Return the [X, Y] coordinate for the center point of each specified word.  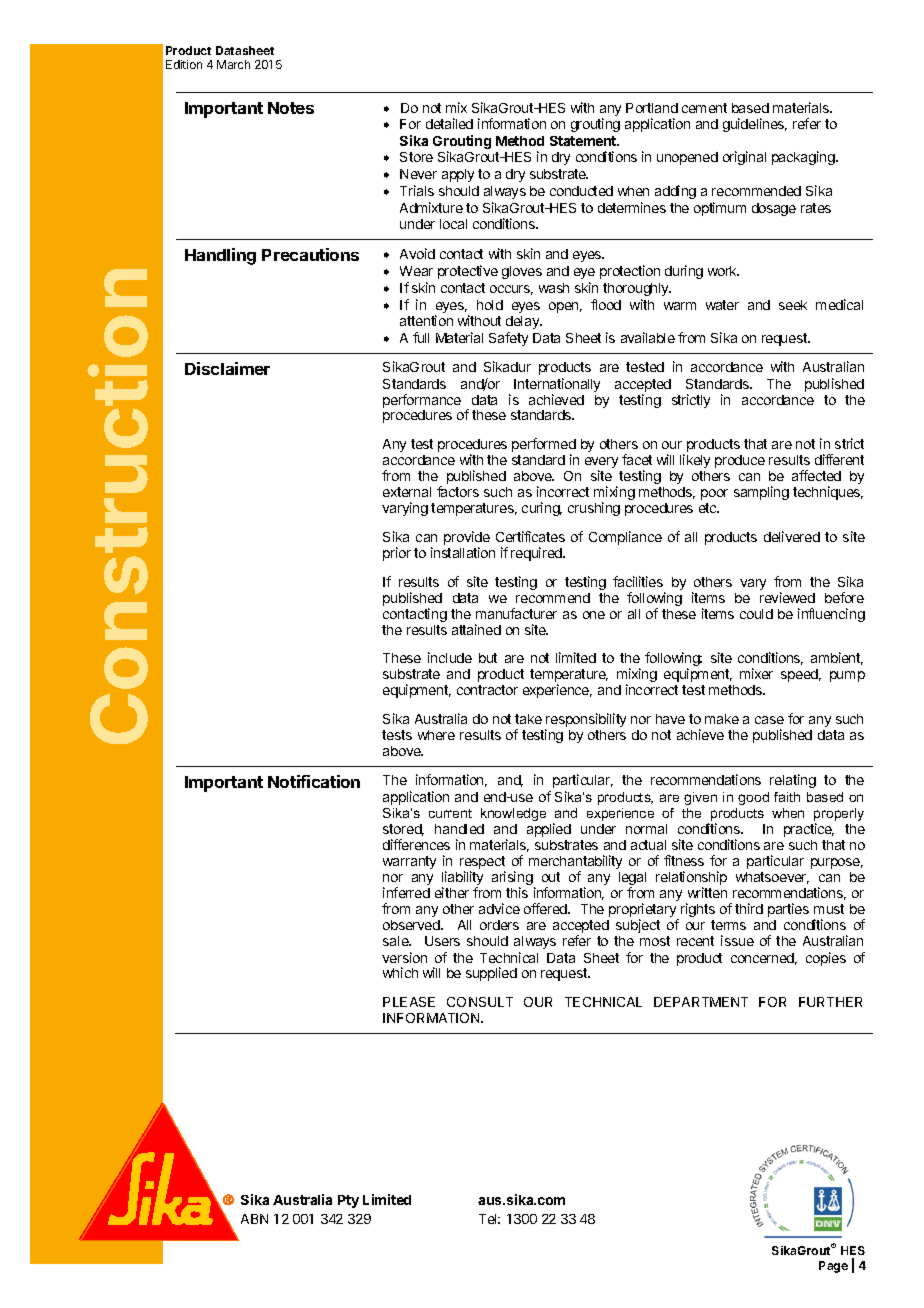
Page [833, 1267]
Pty [348, 1201]
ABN [254, 1219]
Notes [291, 108]
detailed [449, 123]
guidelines [755, 125]
